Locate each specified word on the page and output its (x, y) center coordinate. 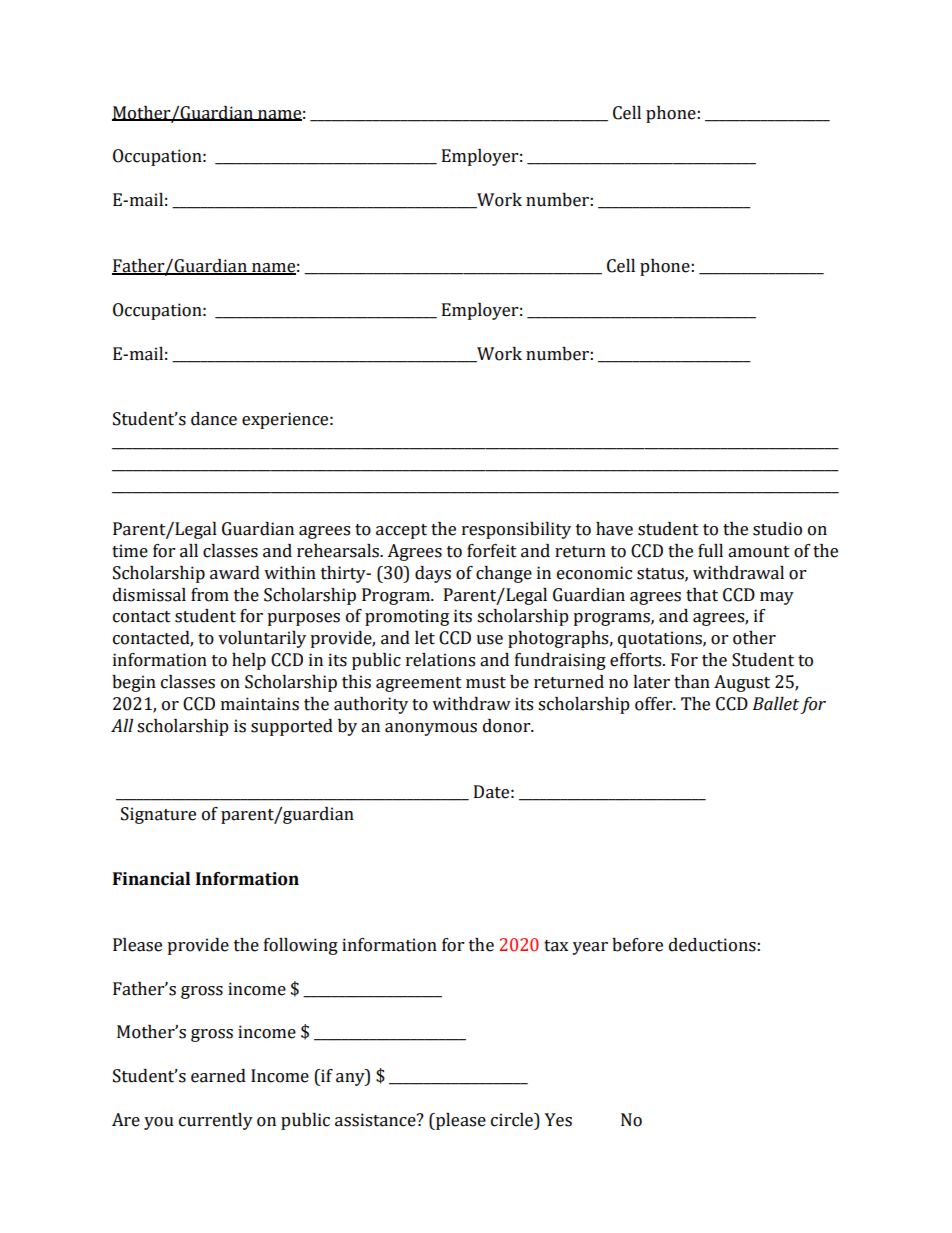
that (702, 595)
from (210, 595)
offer (655, 704)
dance (214, 419)
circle (513, 1120)
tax (556, 946)
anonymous (431, 729)
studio (777, 529)
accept (401, 531)
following (301, 946)
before (637, 945)
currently (216, 1121)
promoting (407, 617)
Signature (158, 815)
